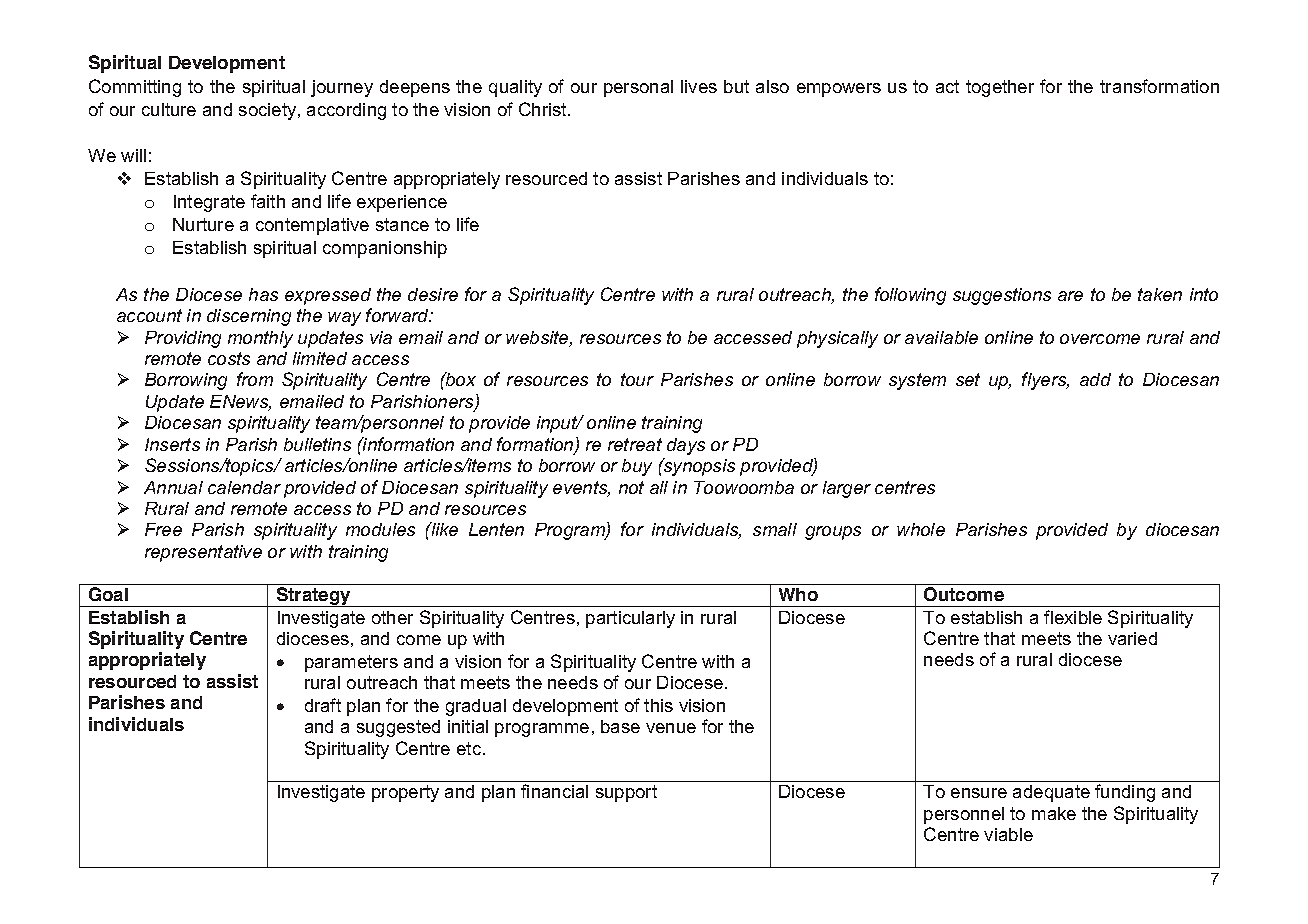 The width and height of the image is (1308, 924). What do you see at coordinates (269, 111) in the image?
I see `society` at bounding box center [269, 111].
